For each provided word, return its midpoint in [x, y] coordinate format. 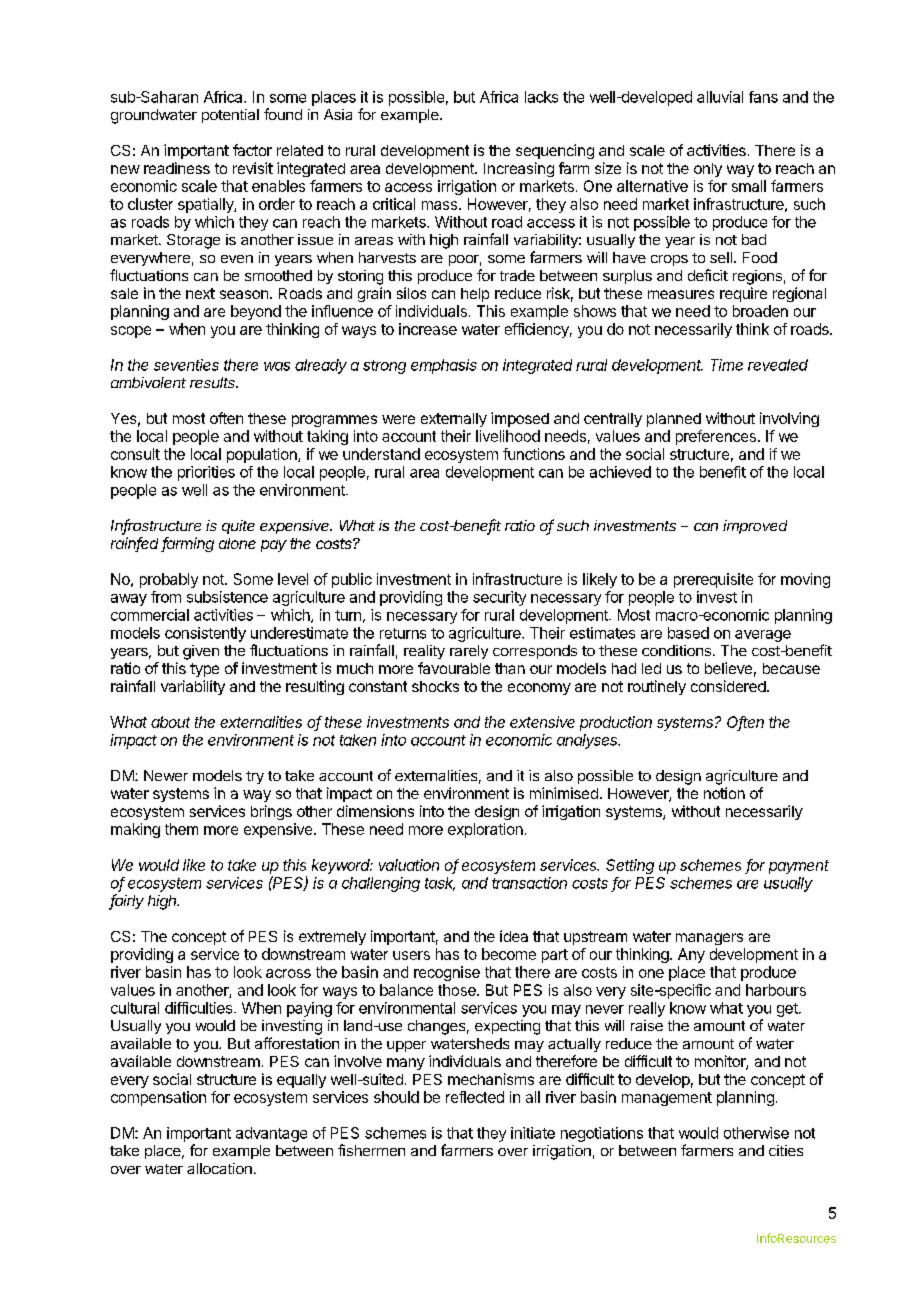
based [688, 633]
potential [230, 116]
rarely [469, 652]
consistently [205, 634]
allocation [219, 1168]
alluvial [720, 97]
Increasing [519, 169]
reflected [475, 1097]
